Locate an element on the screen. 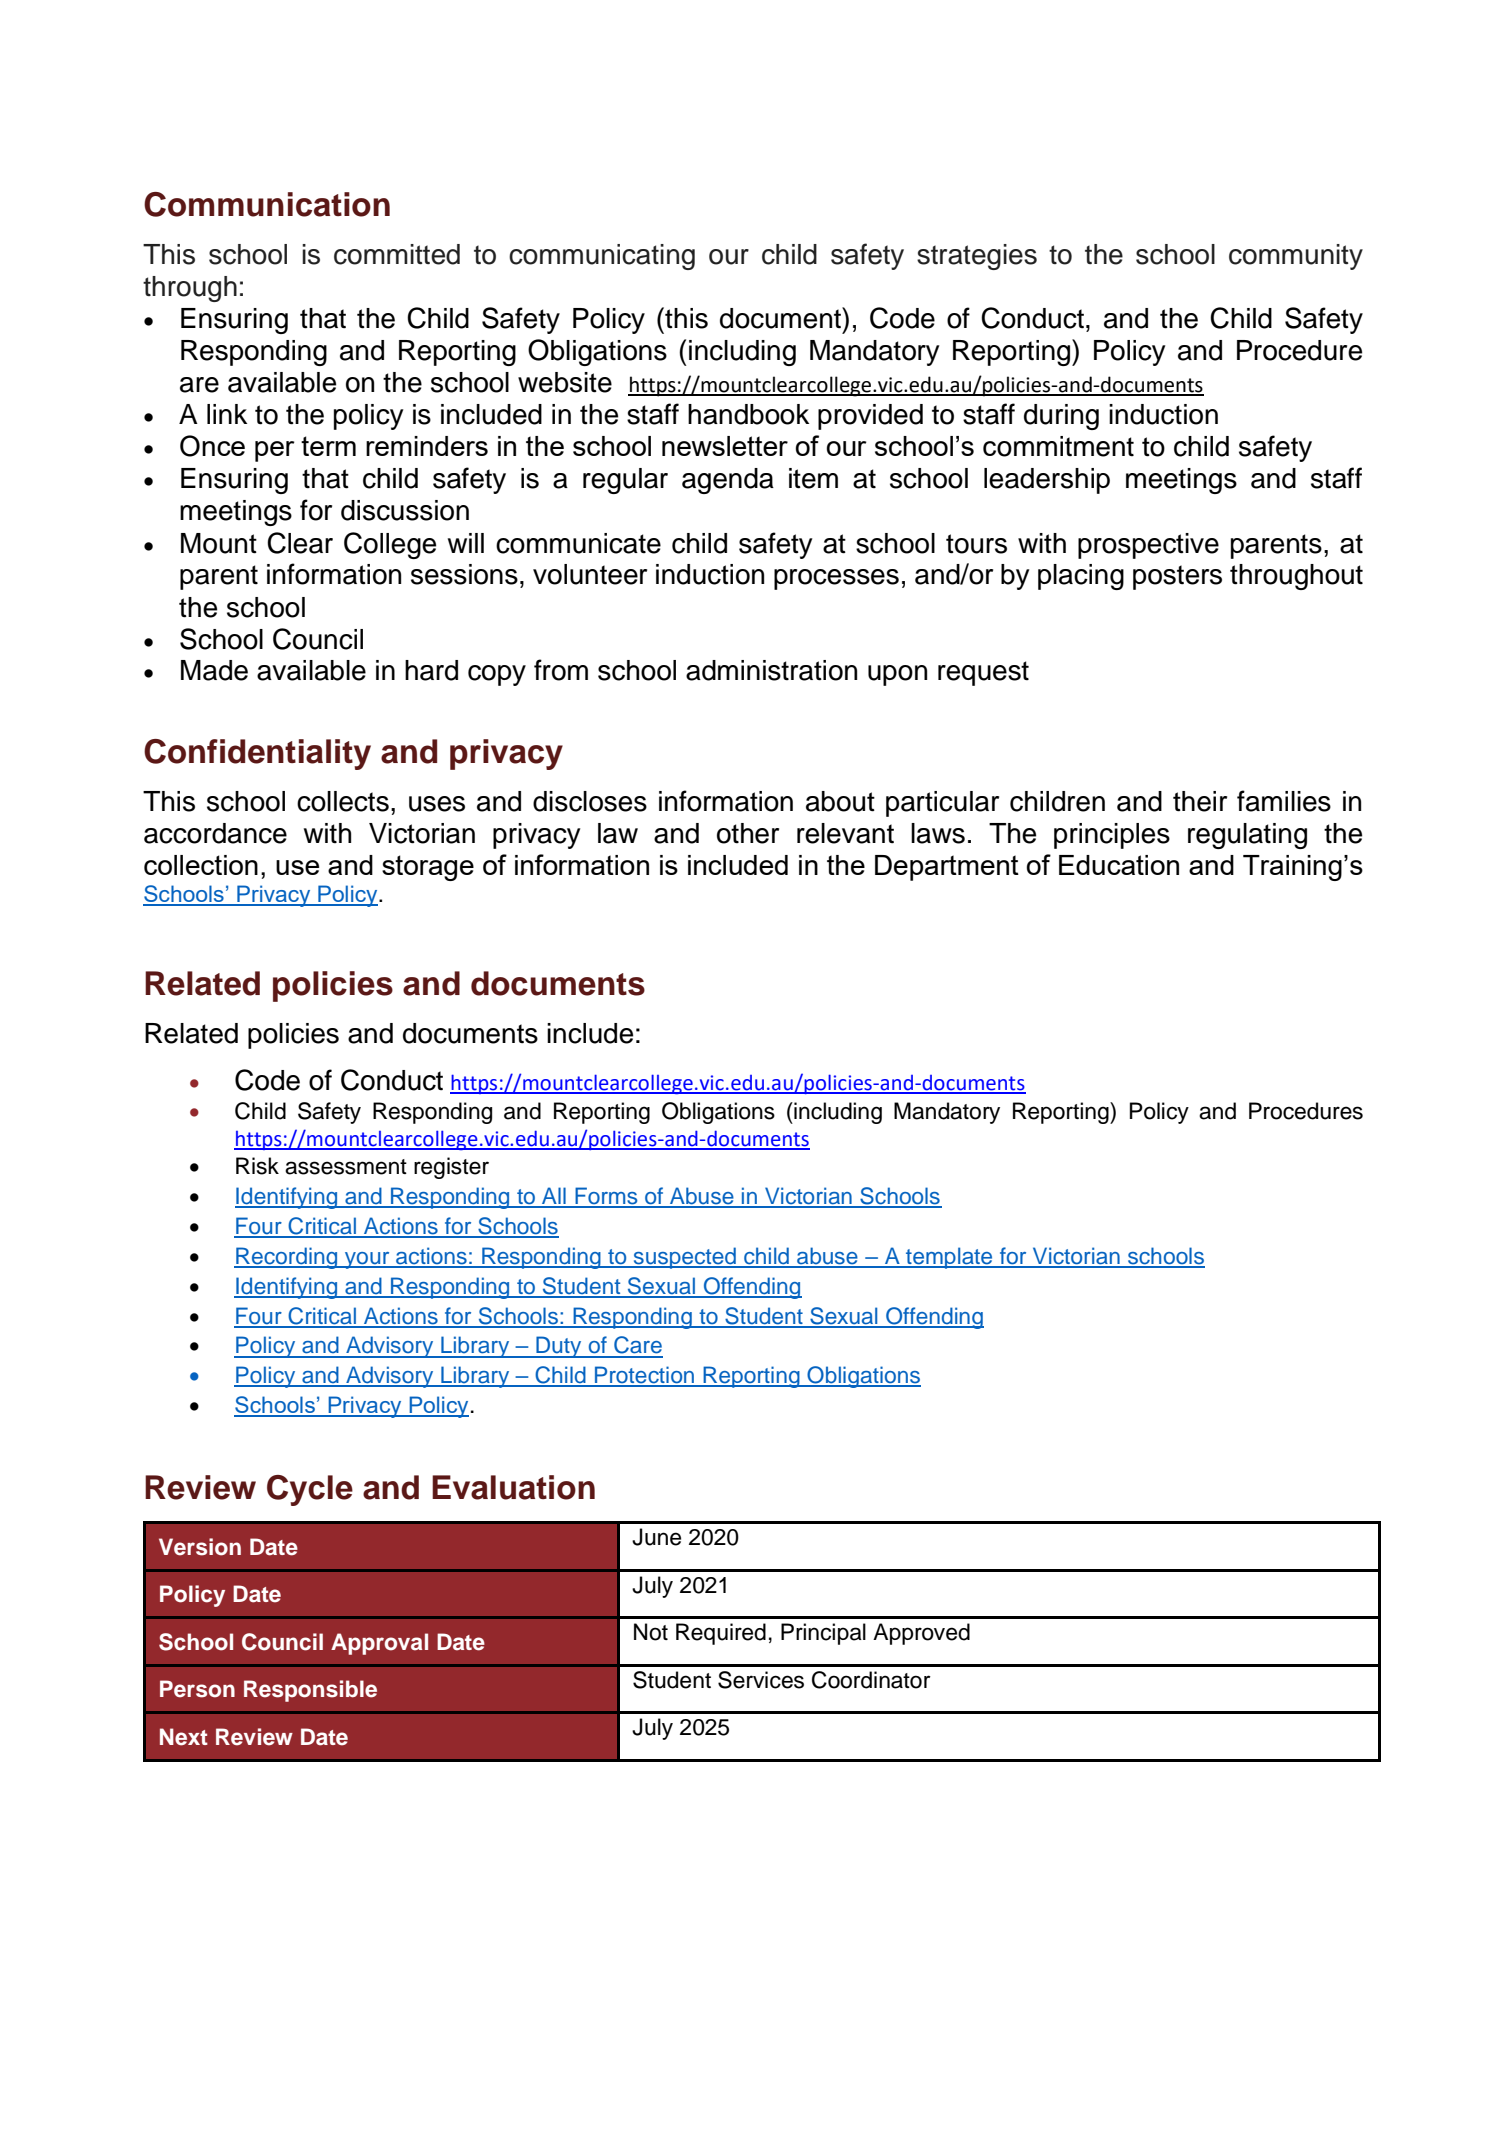 This screenshot has width=1507, height=2131. Made is located at coordinates (214, 670).
